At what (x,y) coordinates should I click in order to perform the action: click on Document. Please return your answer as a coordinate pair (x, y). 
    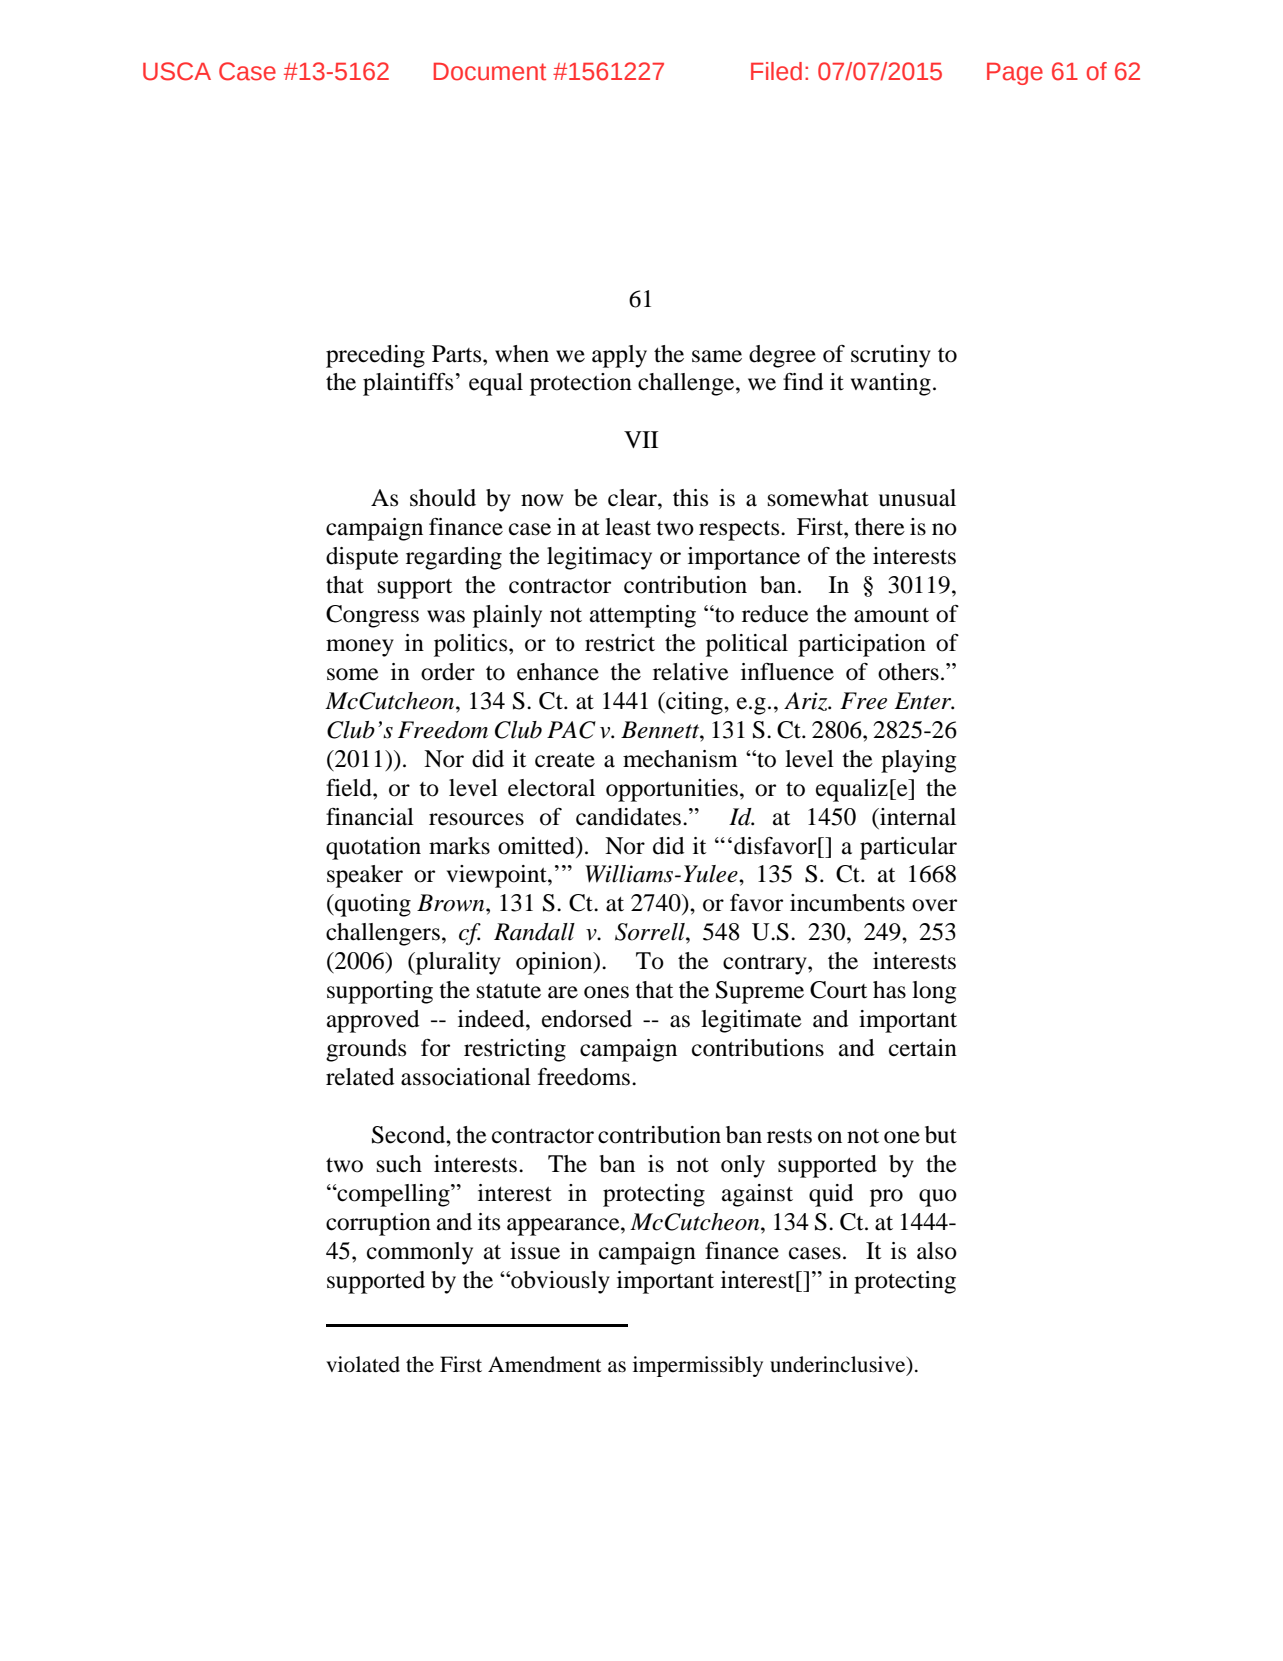
    Looking at the image, I should click on (490, 72).
